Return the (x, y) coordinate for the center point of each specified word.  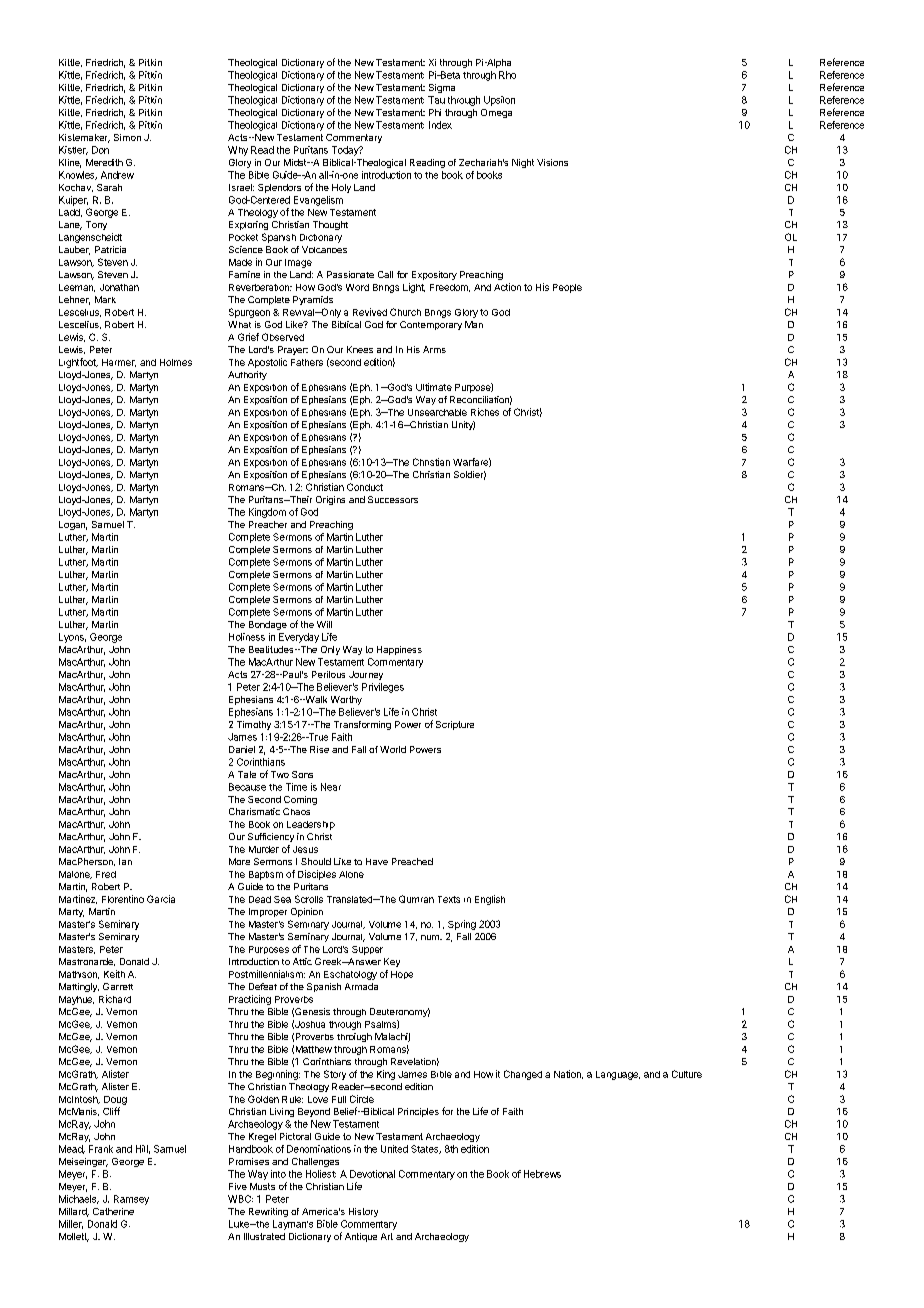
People (567, 288)
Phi (435, 112)
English (490, 900)
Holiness (247, 637)
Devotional (372, 1174)
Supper (367, 950)
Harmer (119, 363)
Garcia (161, 899)
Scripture (455, 725)
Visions (552, 162)
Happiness (399, 650)
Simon (127, 137)
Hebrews (542, 1174)
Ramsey (131, 1200)
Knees (360, 349)
